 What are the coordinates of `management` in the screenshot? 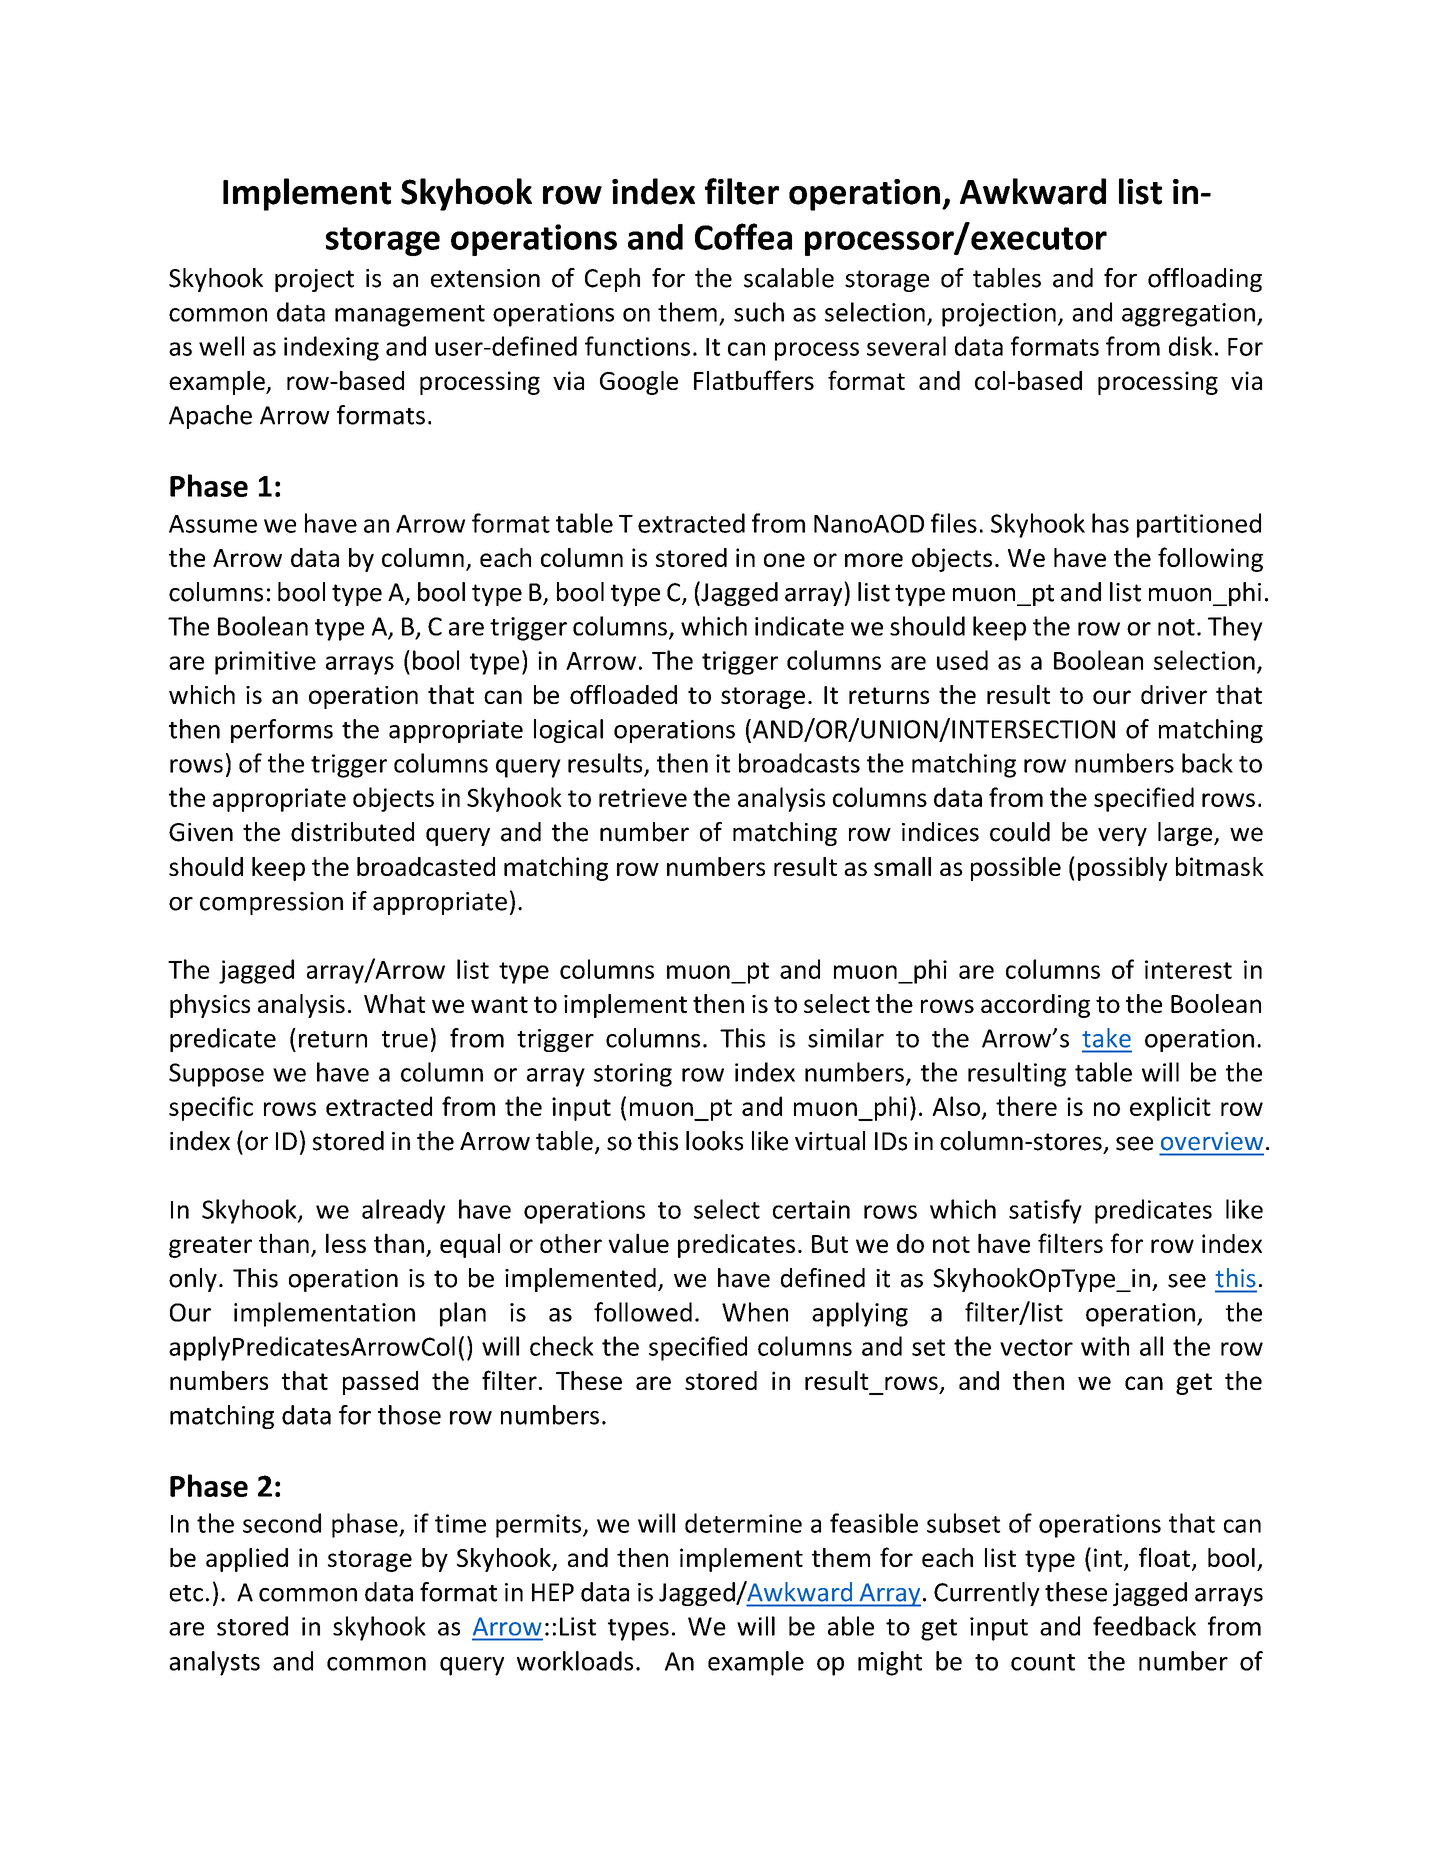 It's located at (410, 316).
